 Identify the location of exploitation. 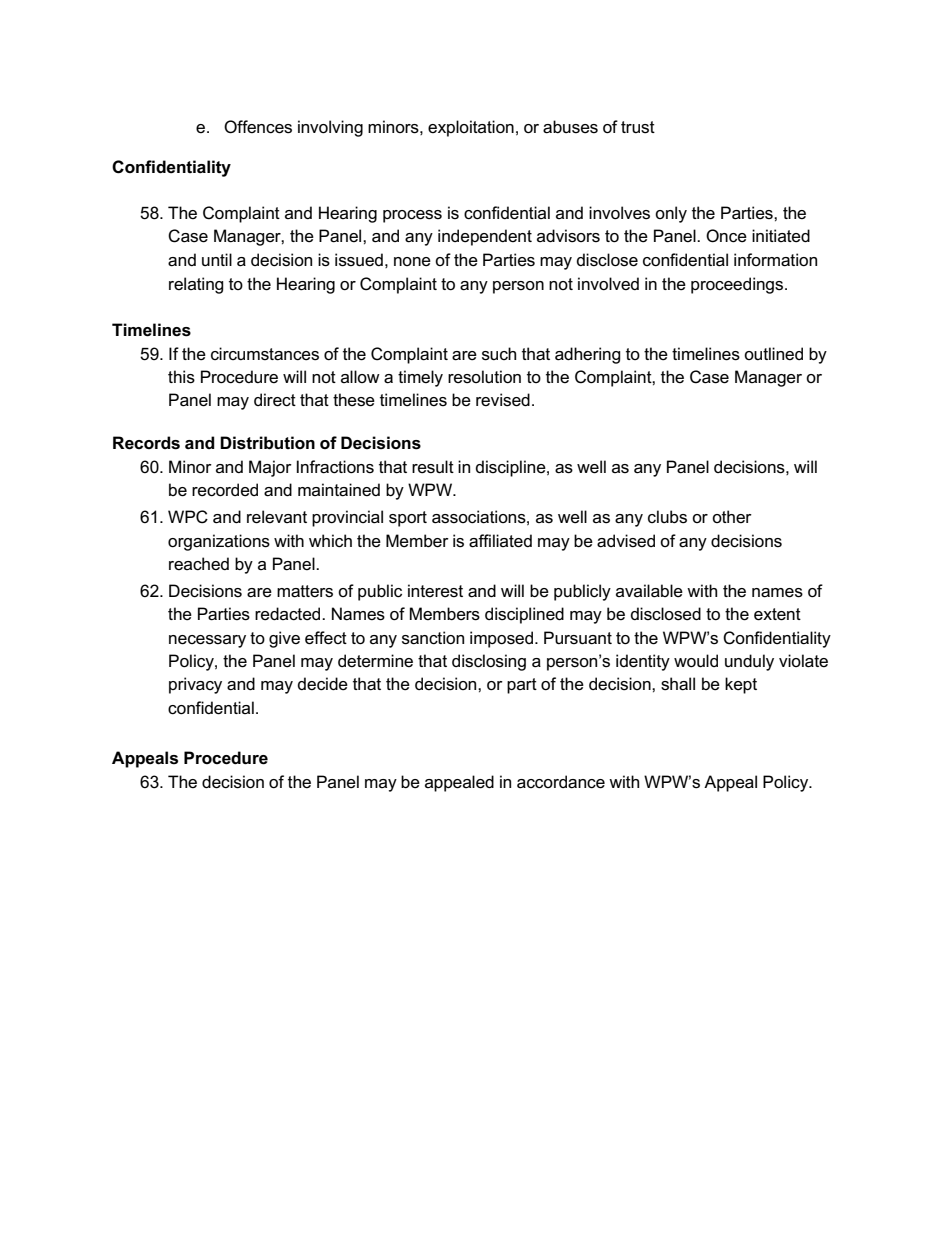
(471, 128).
